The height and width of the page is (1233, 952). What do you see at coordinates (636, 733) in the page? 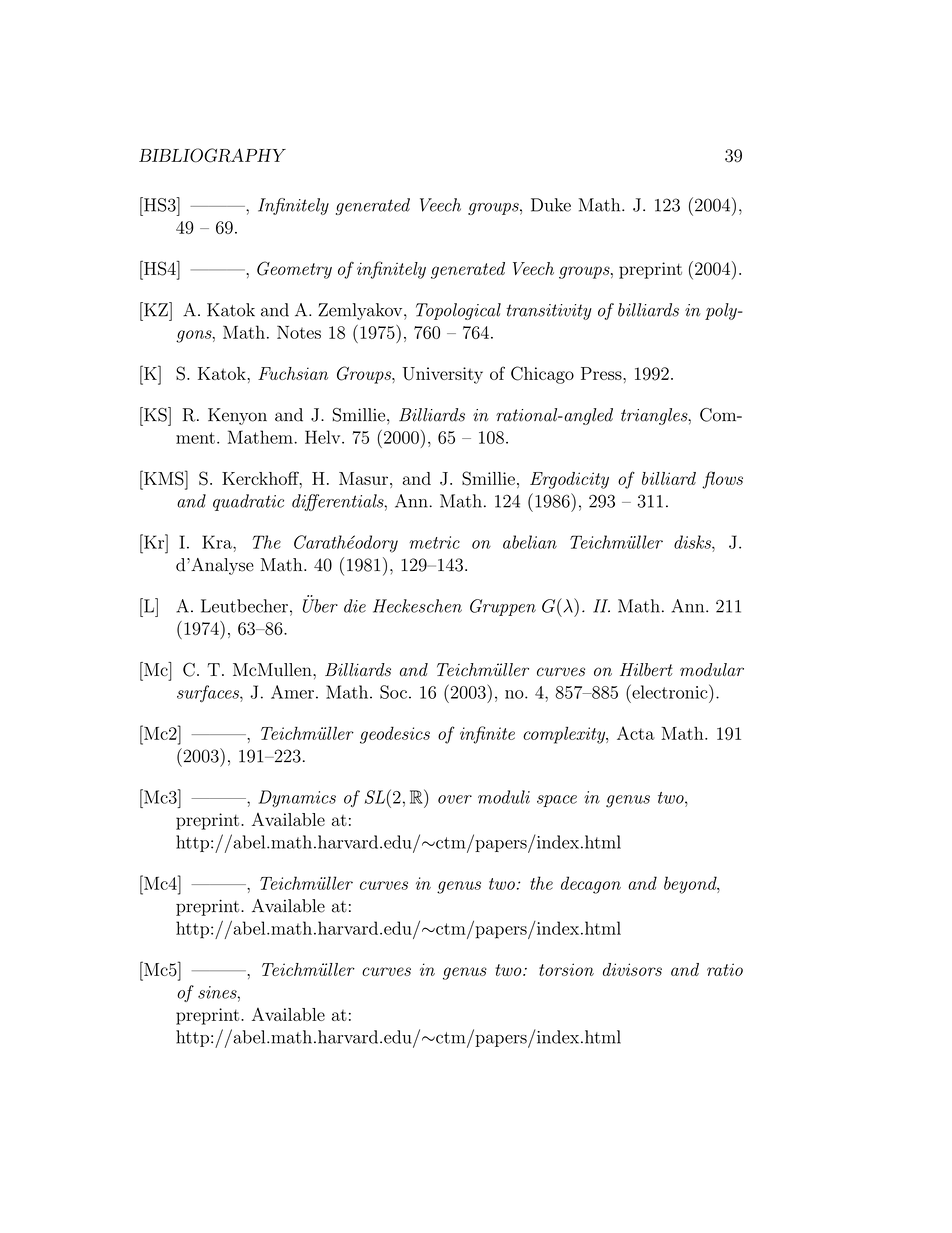
I see `Acta` at bounding box center [636, 733].
